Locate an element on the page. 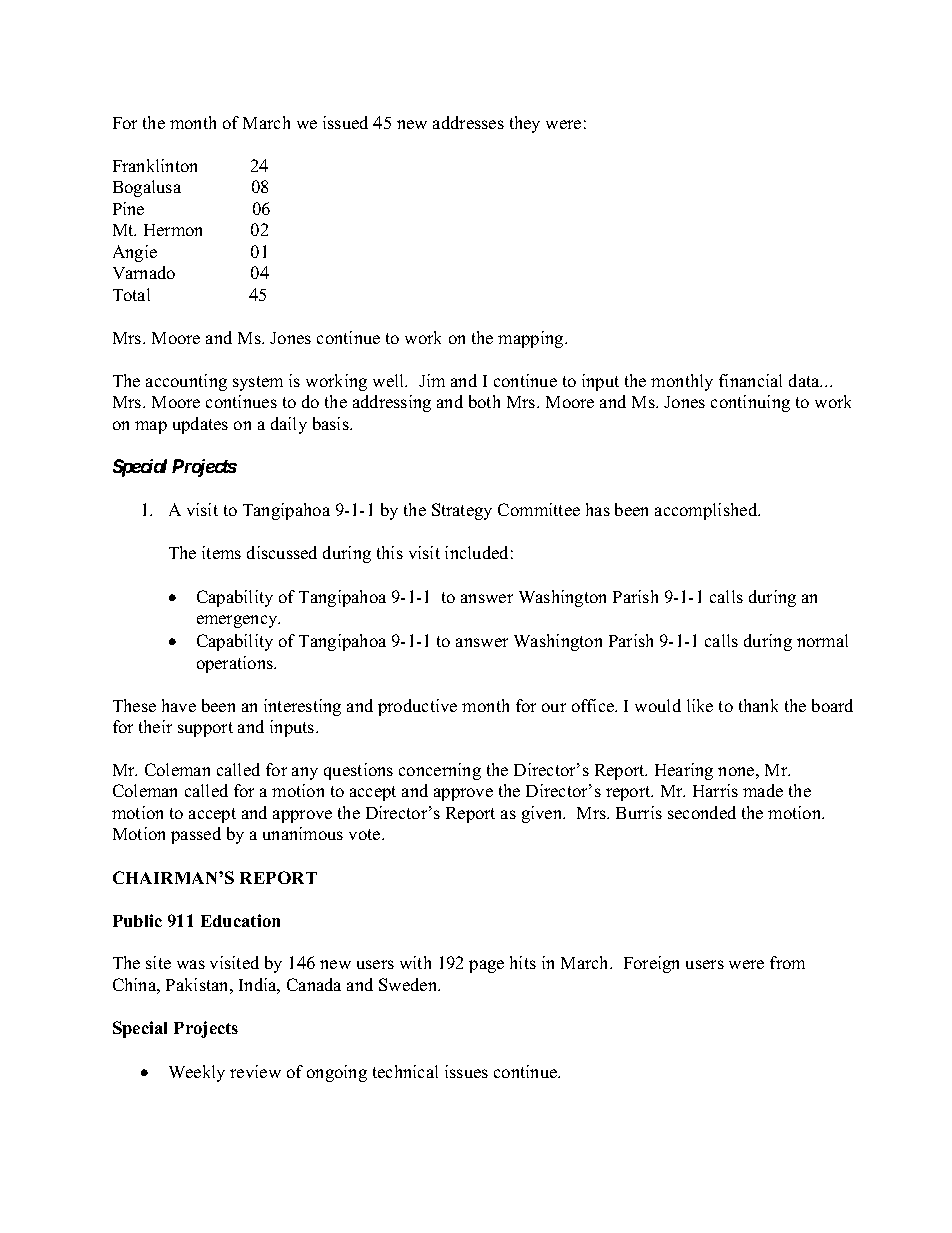 Image resolution: width=952 pixels, height=1233 pixels. Weekly is located at coordinates (197, 1073).
